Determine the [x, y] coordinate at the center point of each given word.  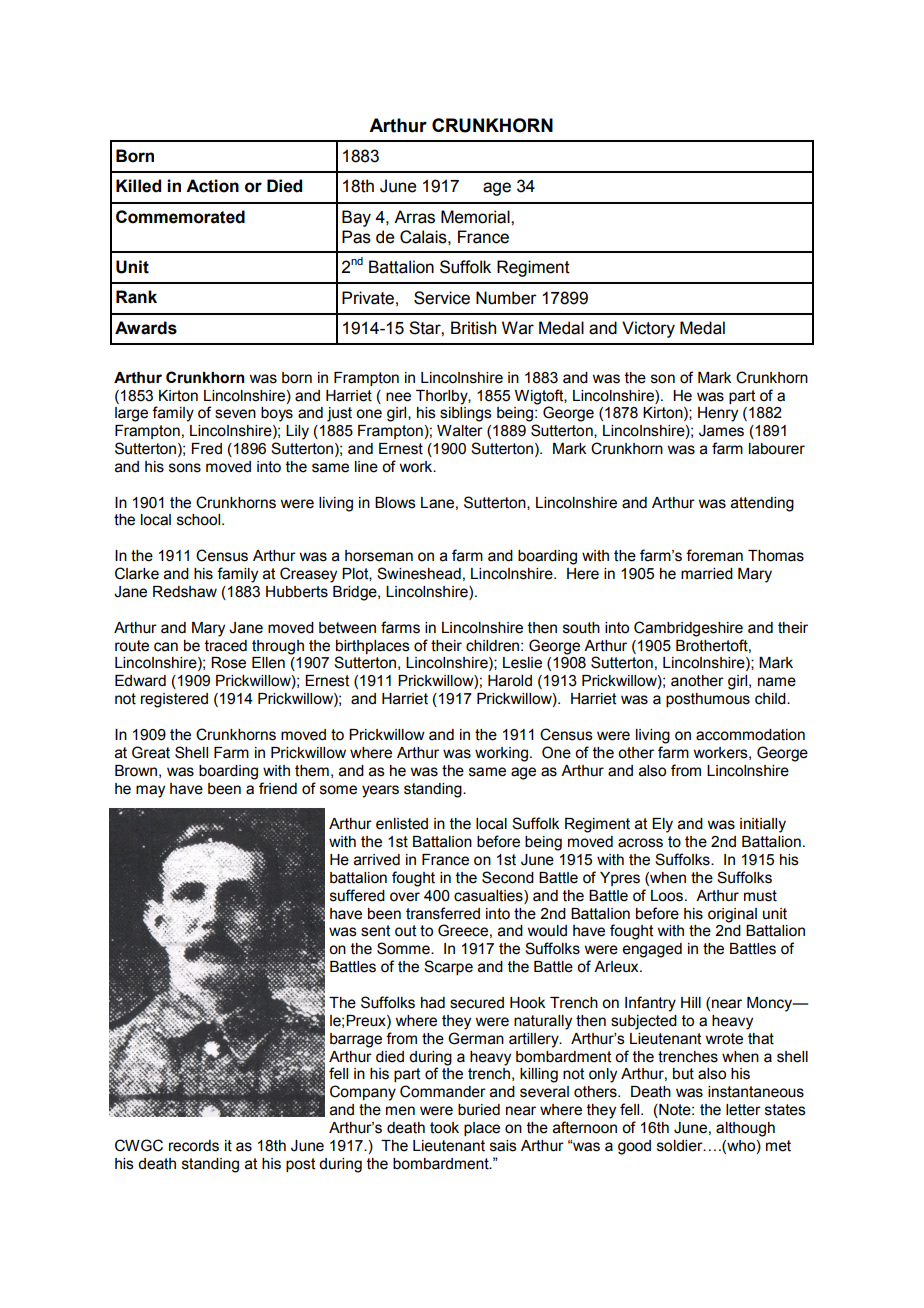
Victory [648, 329]
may [150, 791]
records [194, 1146]
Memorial [476, 217]
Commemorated [180, 217]
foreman [714, 555]
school [200, 520]
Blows [395, 503]
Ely [662, 825]
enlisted [402, 824]
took [444, 1128]
